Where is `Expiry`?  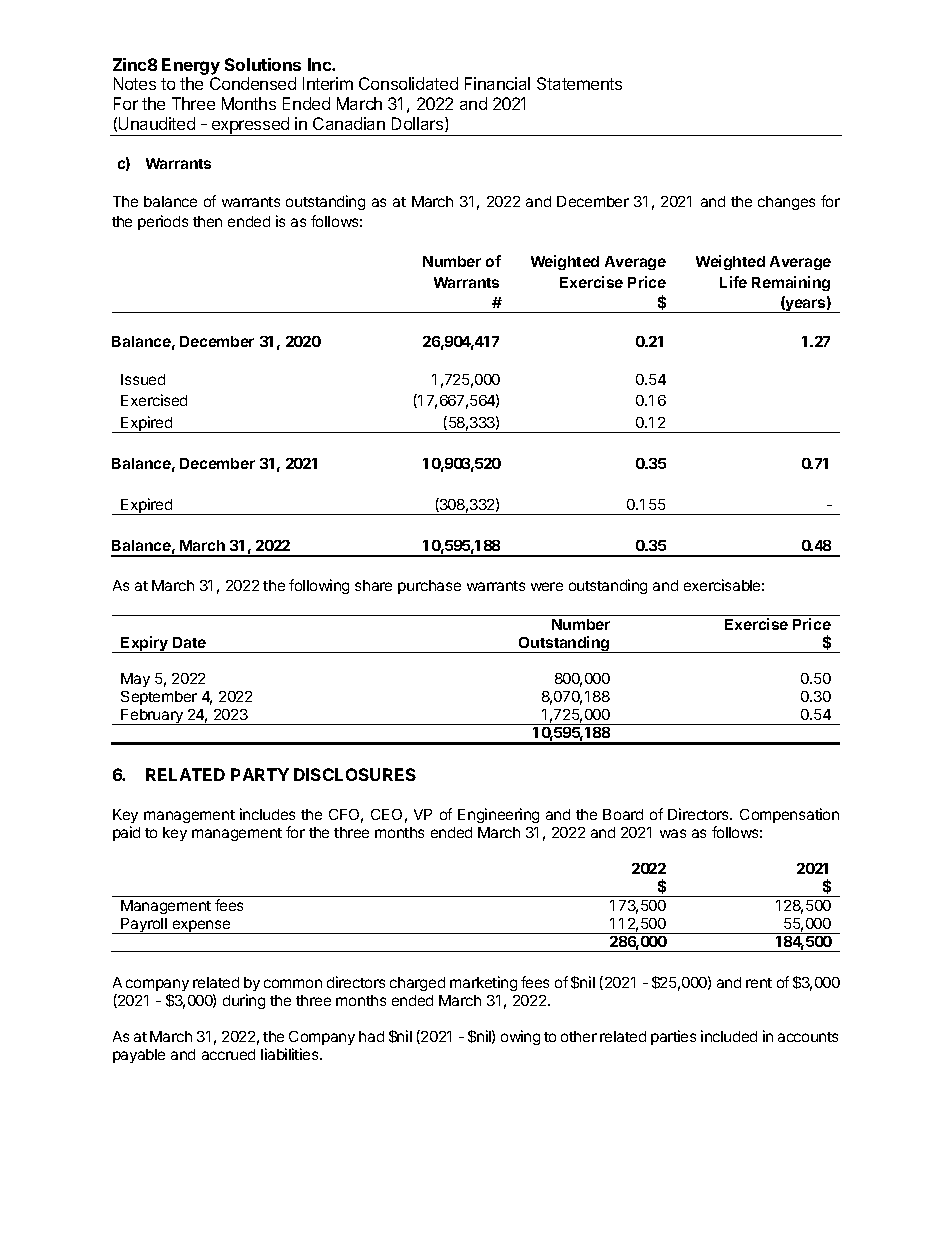 Expiry is located at coordinates (145, 644).
